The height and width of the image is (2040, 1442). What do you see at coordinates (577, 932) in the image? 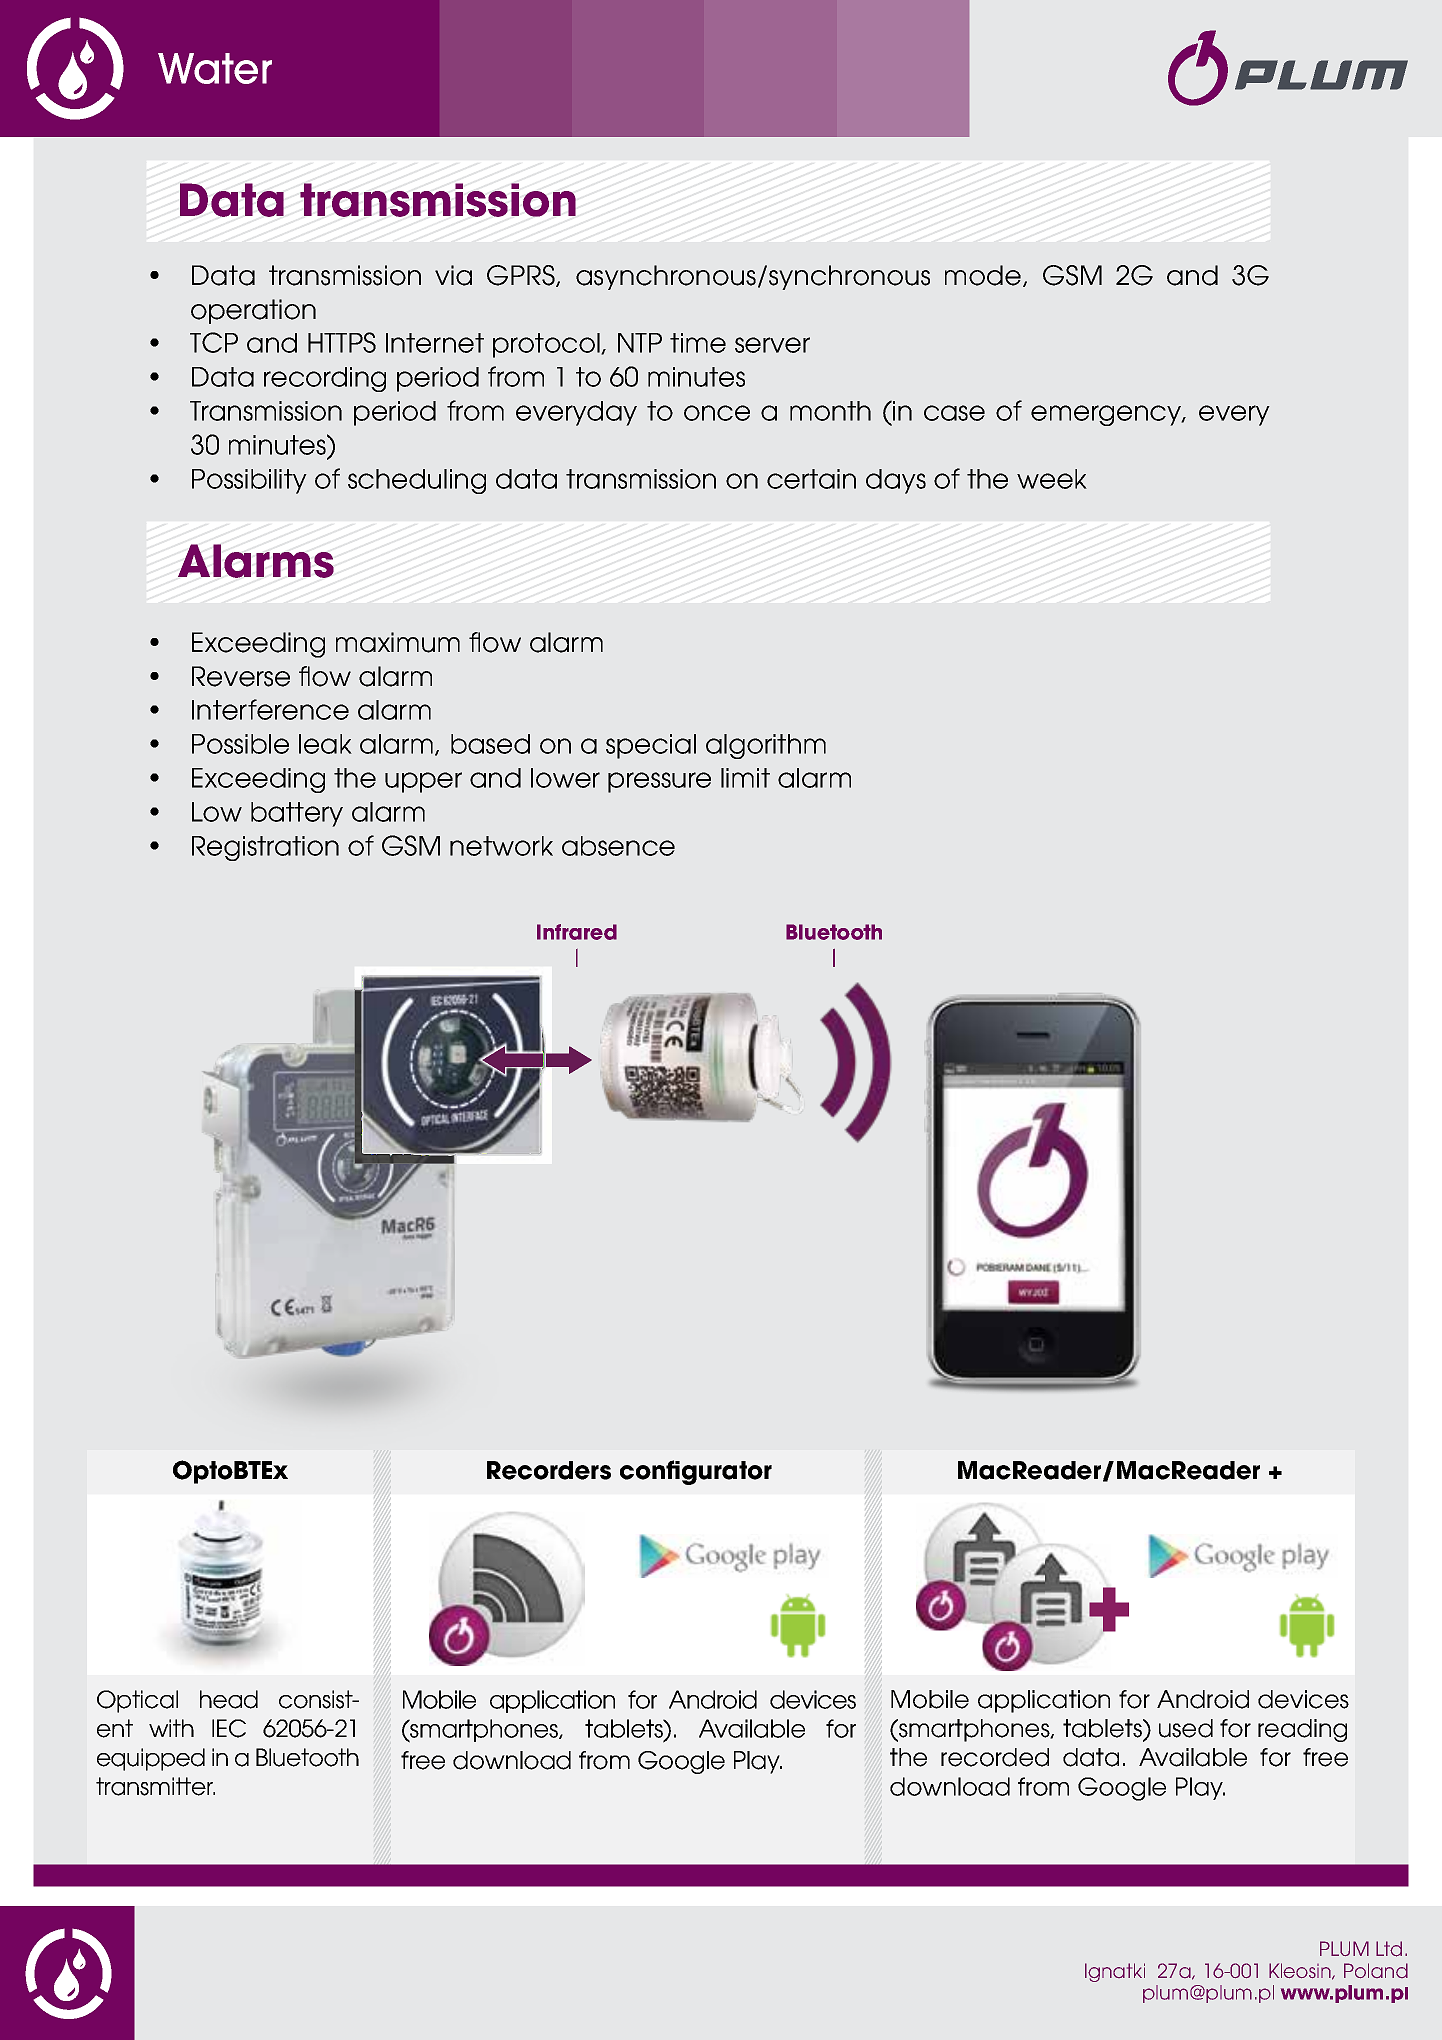
I see `Infrared` at bounding box center [577, 932].
